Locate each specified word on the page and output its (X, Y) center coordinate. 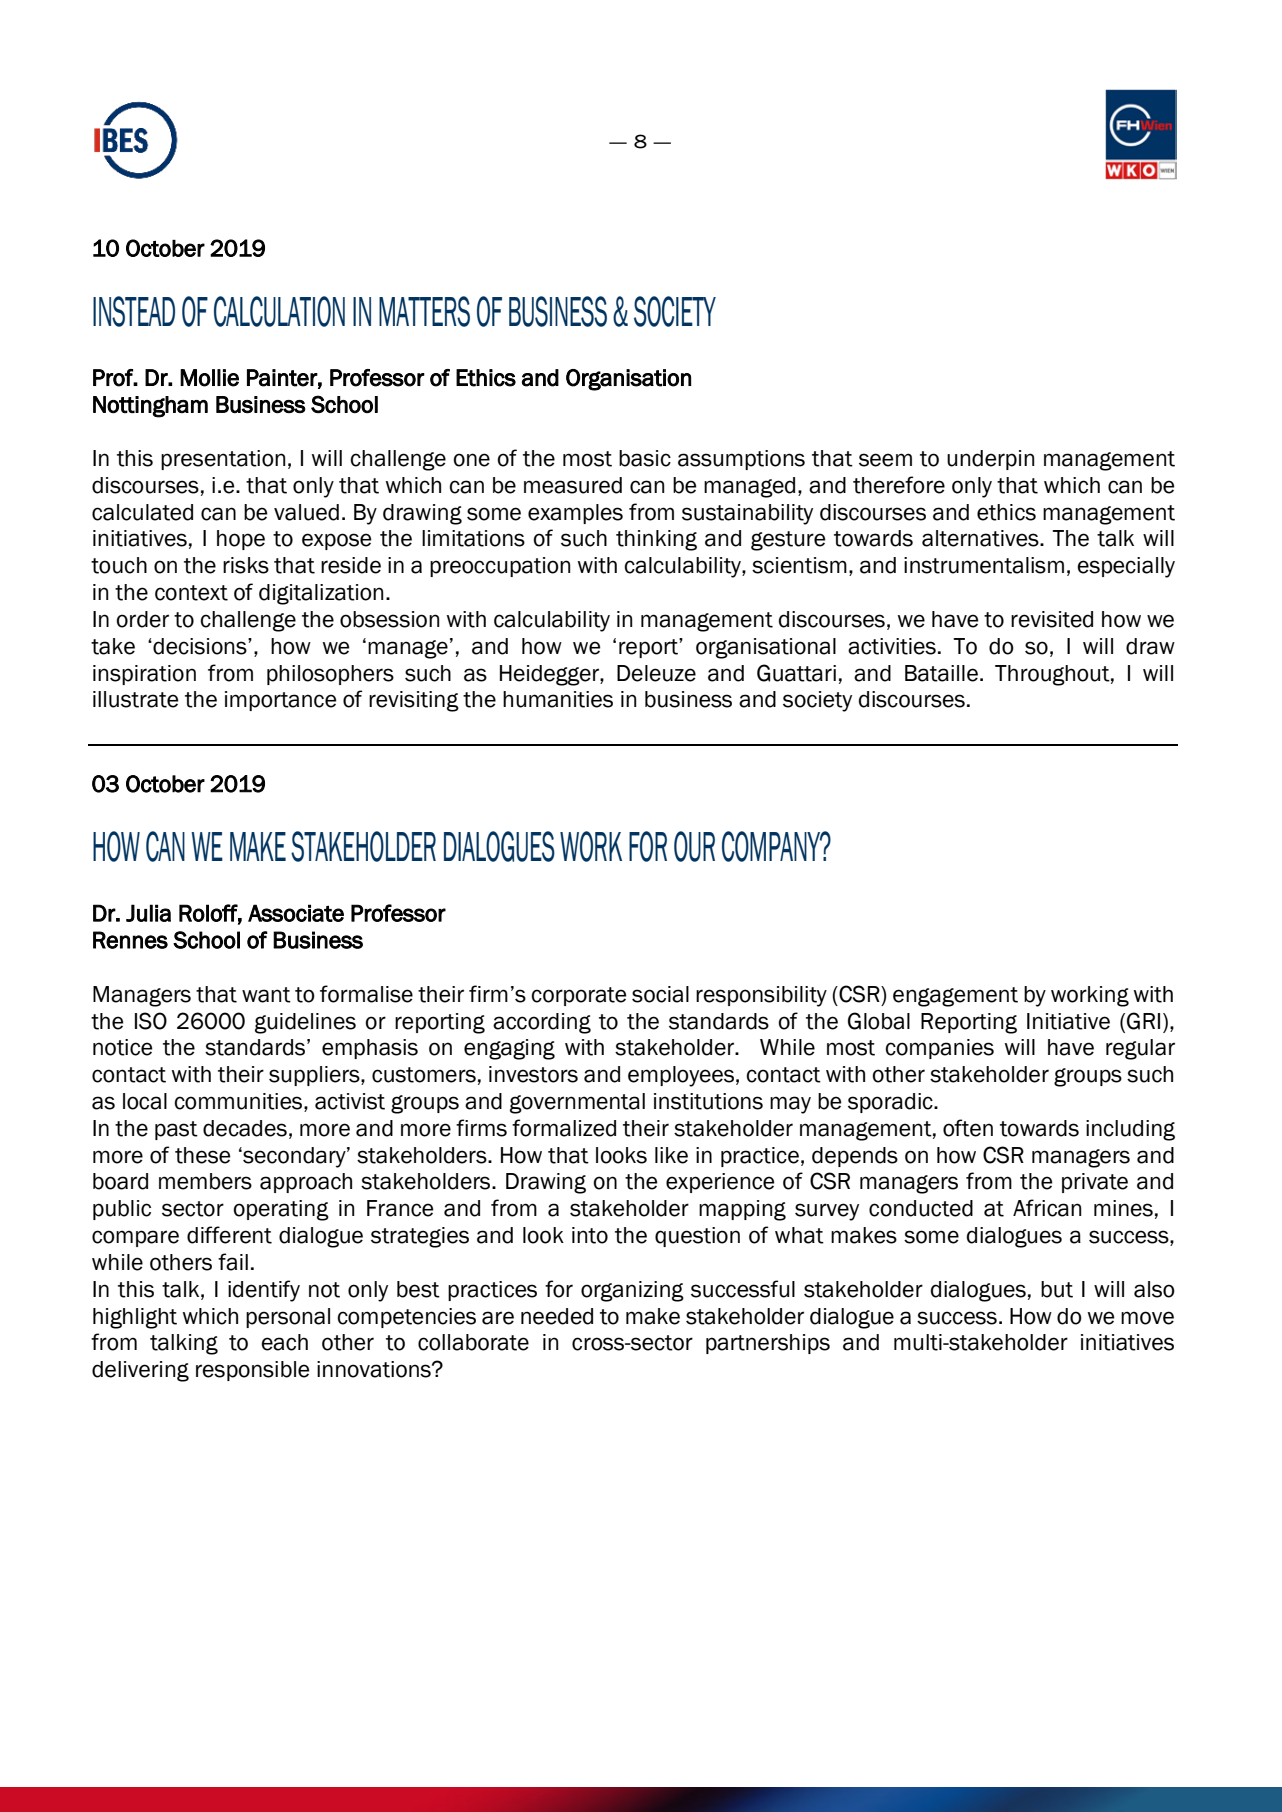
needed (557, 1316)
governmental (577, 1103)
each (284, 1342)
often (968, 1128)
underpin (990, 460)
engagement (955, 997)
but (1057, 1289)
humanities (558, 699)
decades (245, 1128)
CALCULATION (279, 311)
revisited (1052, 619)
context (191, 593)
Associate (296, 913)
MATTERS (424, 311)
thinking (656, 540)
